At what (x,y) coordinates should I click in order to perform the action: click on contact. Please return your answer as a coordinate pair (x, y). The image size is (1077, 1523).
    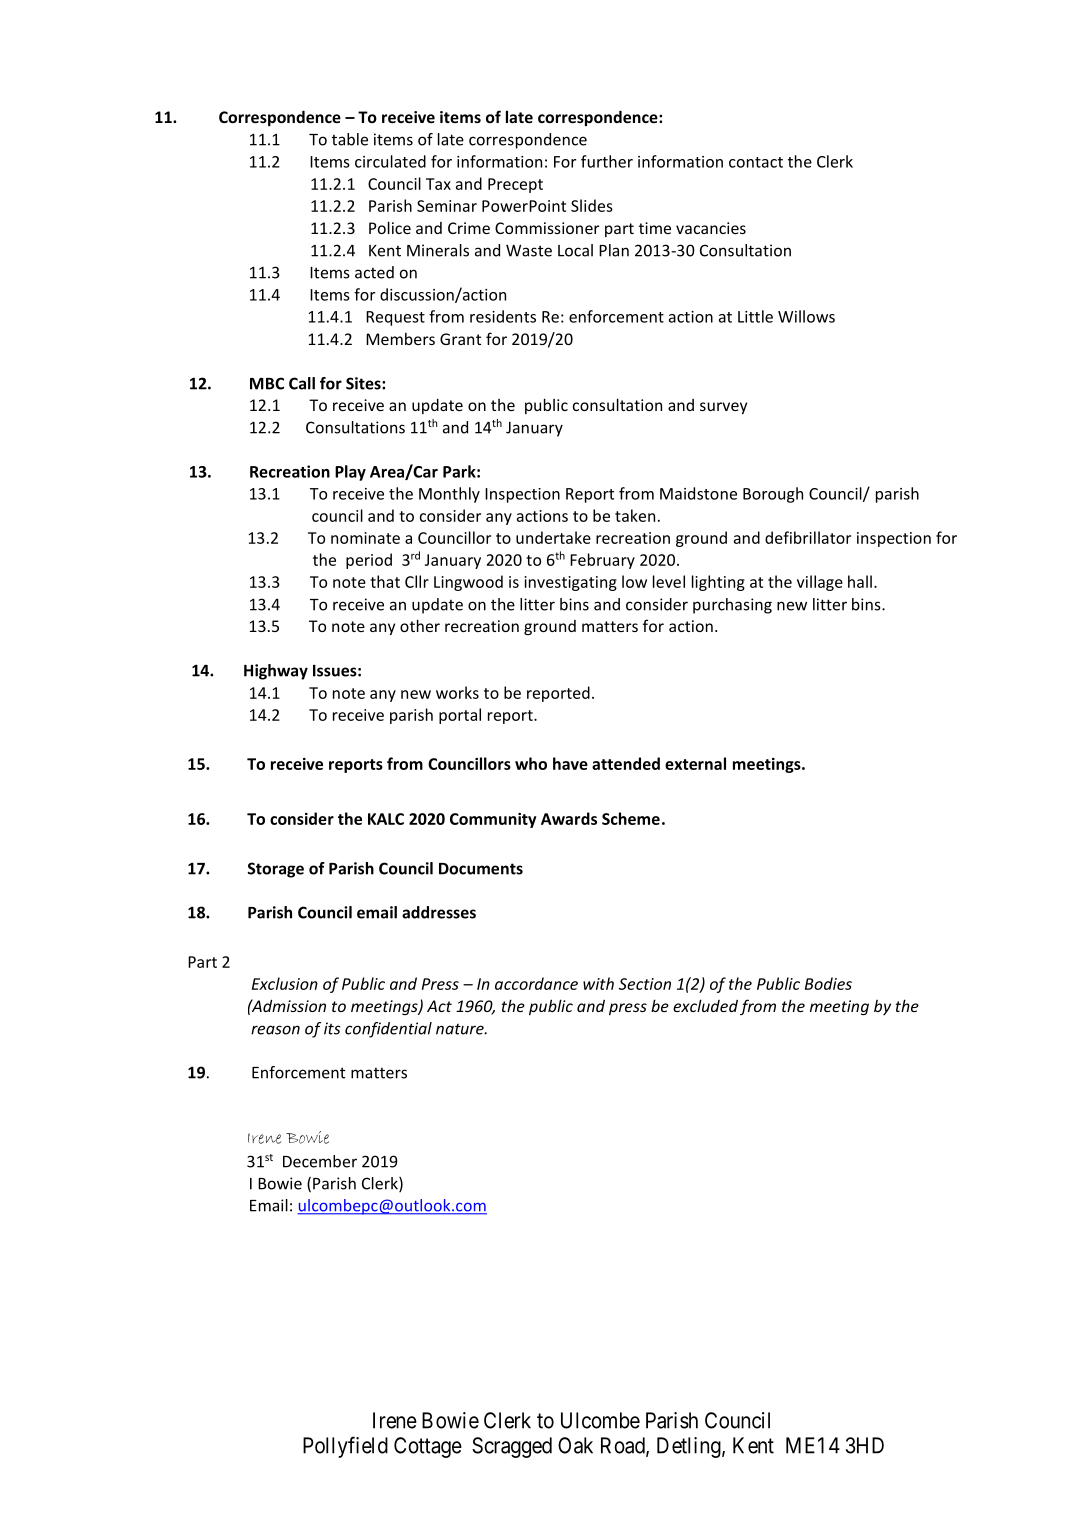
    Looking at the image, I should click on (756, 162).
